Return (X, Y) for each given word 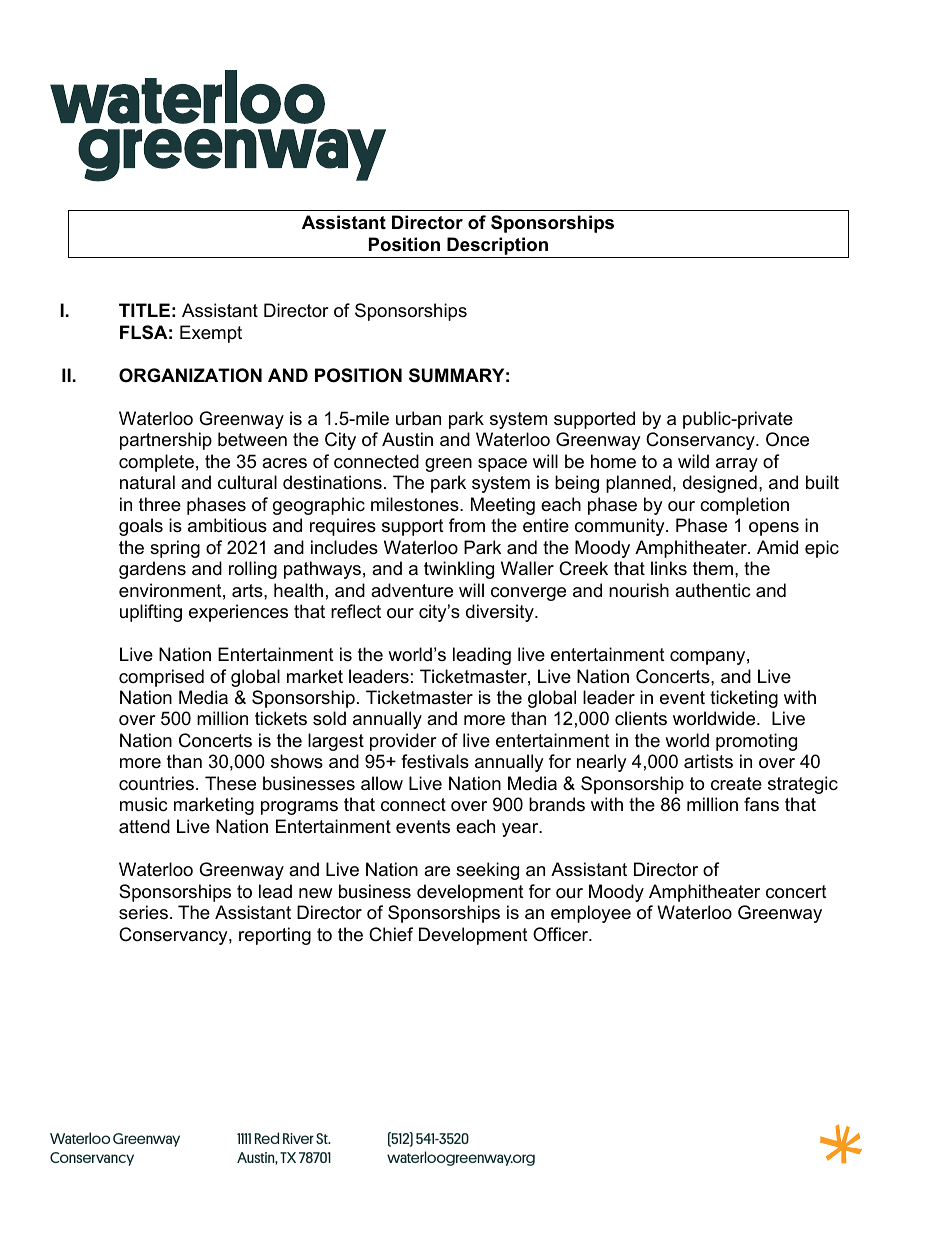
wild (693, 461)
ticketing (744, 699)
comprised (161, 678)
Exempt (211, 334)
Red (267, 1138)
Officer (562, 934)
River (298, 1138)
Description (497, 246)
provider (403, 742)
